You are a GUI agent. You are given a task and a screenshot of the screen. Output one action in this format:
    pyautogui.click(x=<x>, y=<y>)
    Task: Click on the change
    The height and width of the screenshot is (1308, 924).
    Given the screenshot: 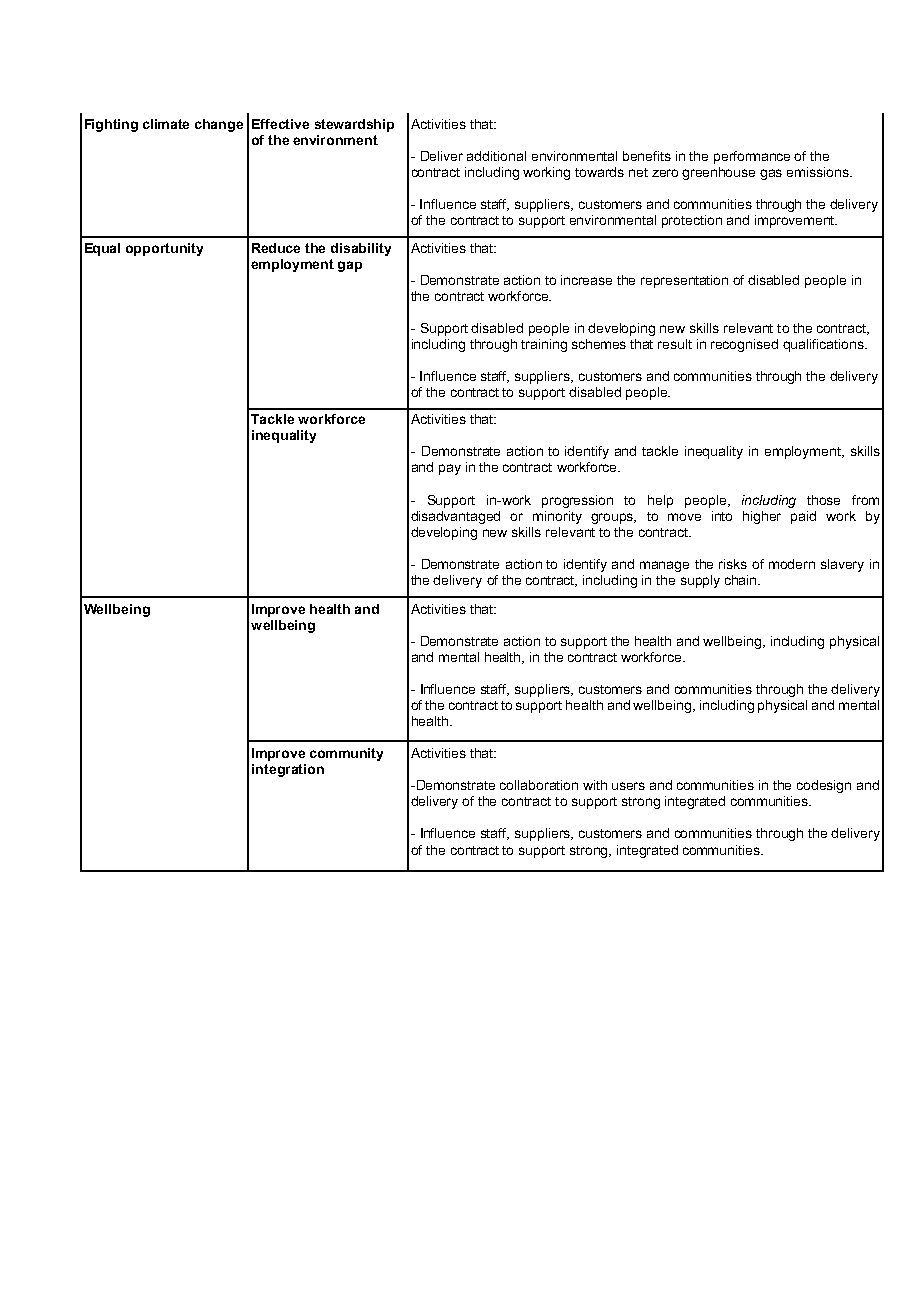 What is the action you would take?
    pyautogui.click(x=219, y=125)
